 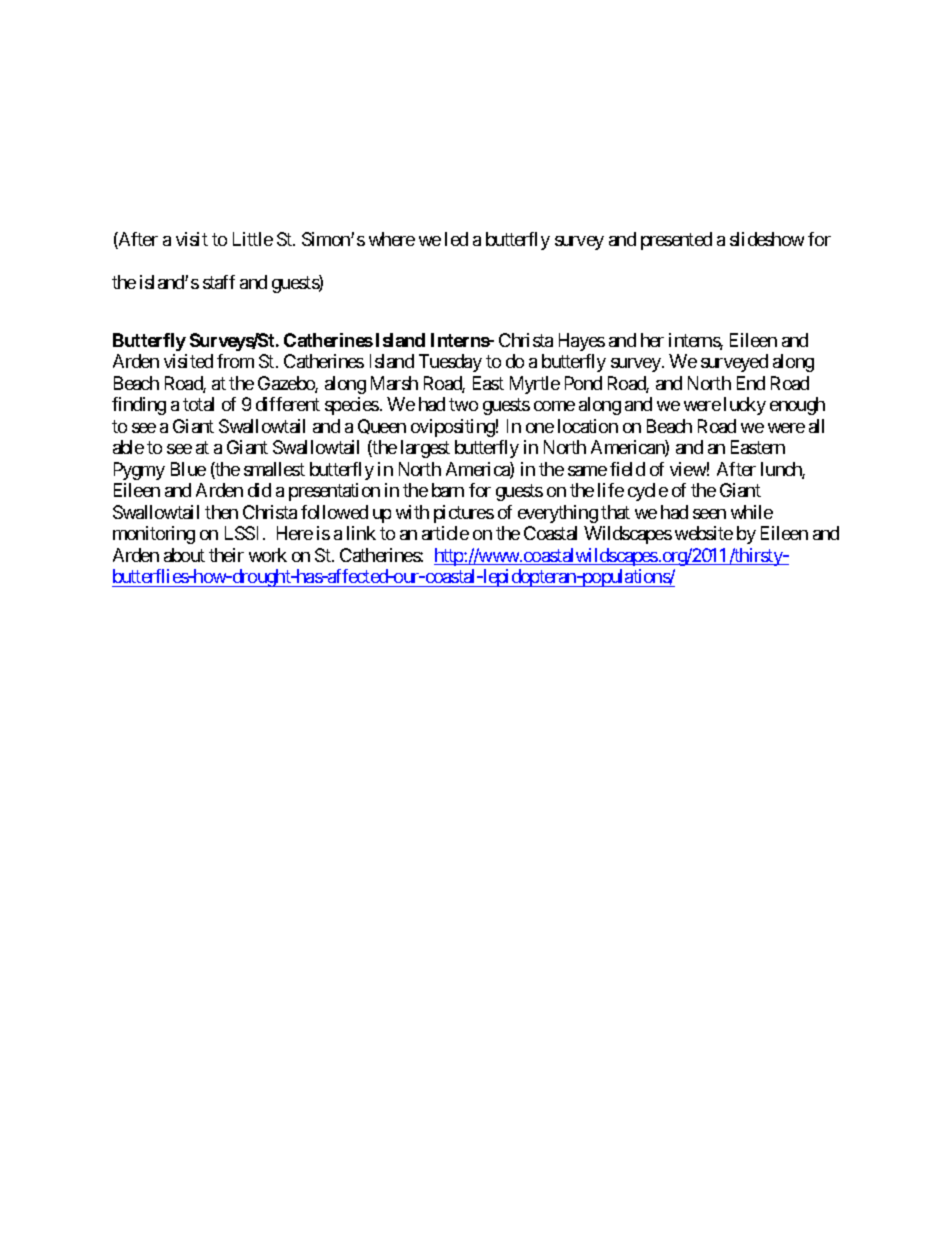 I want to click on field, so click(x=627, y=469).
